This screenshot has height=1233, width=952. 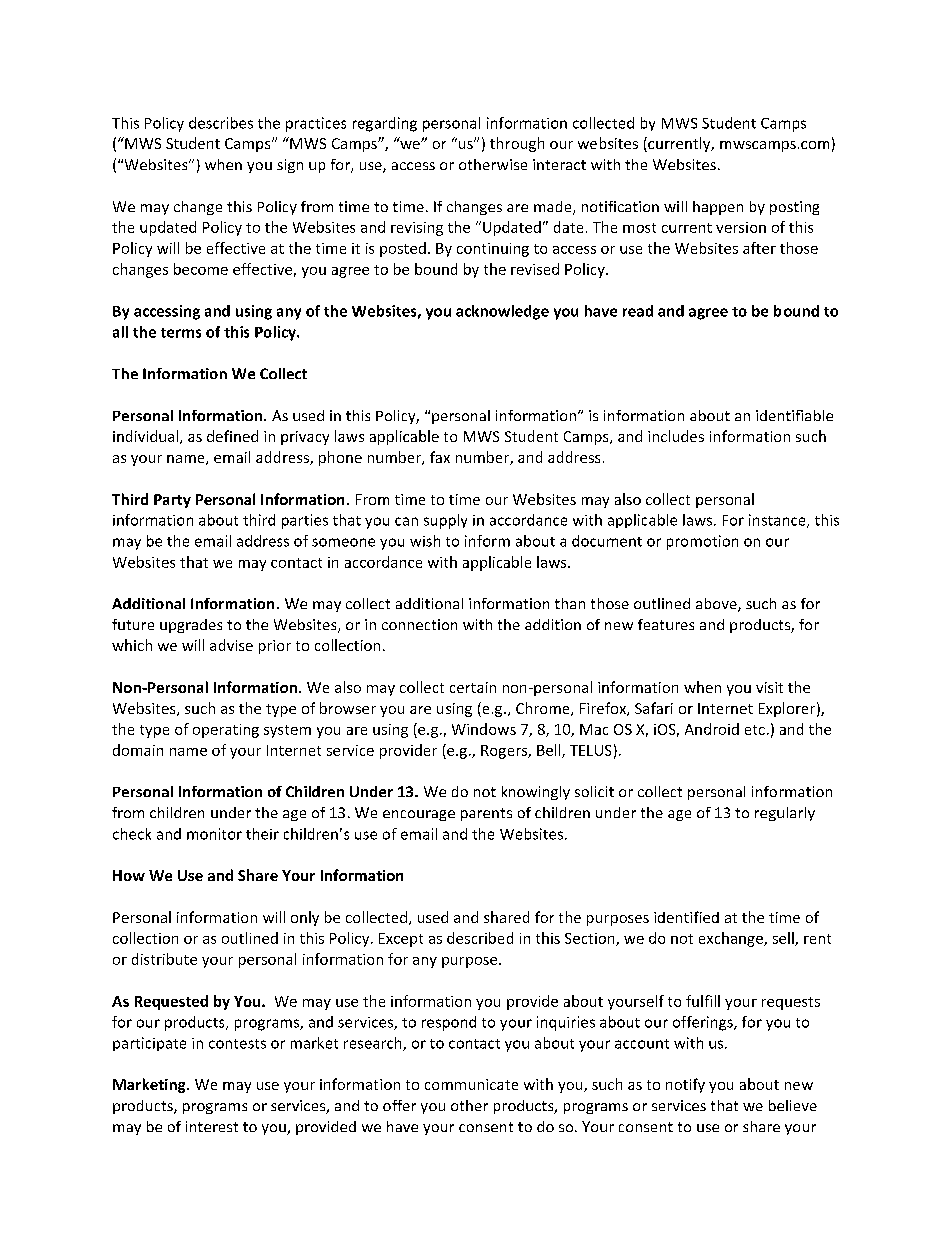 What do you see at coordinates (686, 917) in the screenshot?
I see `identified` at bounding box center [686, 917].
